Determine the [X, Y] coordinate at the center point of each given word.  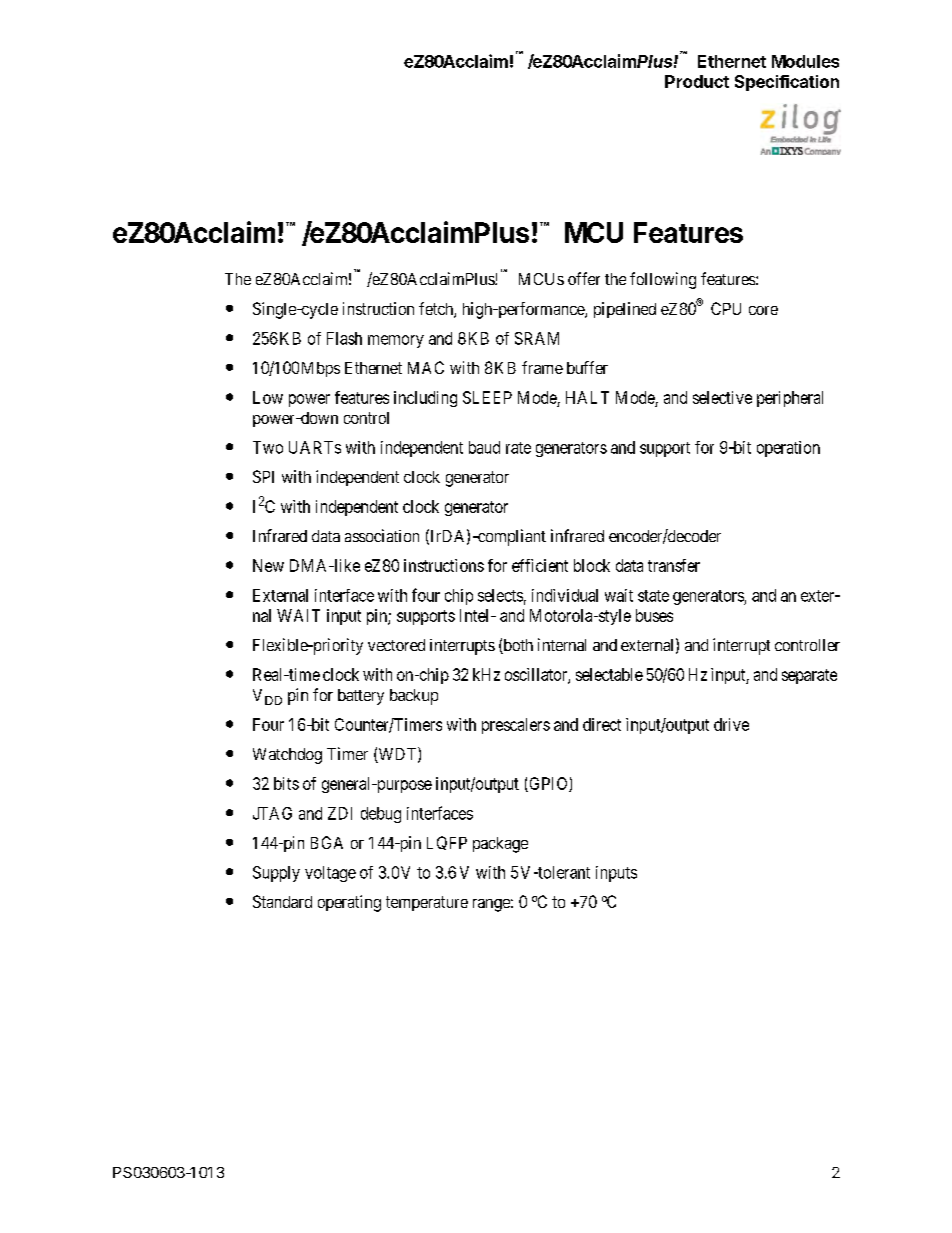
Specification [787, 83]
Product [697, 81]
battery [361, 697]
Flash [344, 338]
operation [788, 449]
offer [584, 278]
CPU [726, 308]
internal [562, 644]
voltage [330, 874]
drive [731, 724]
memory [396, 341]
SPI [263, 476]
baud [484, 447]
